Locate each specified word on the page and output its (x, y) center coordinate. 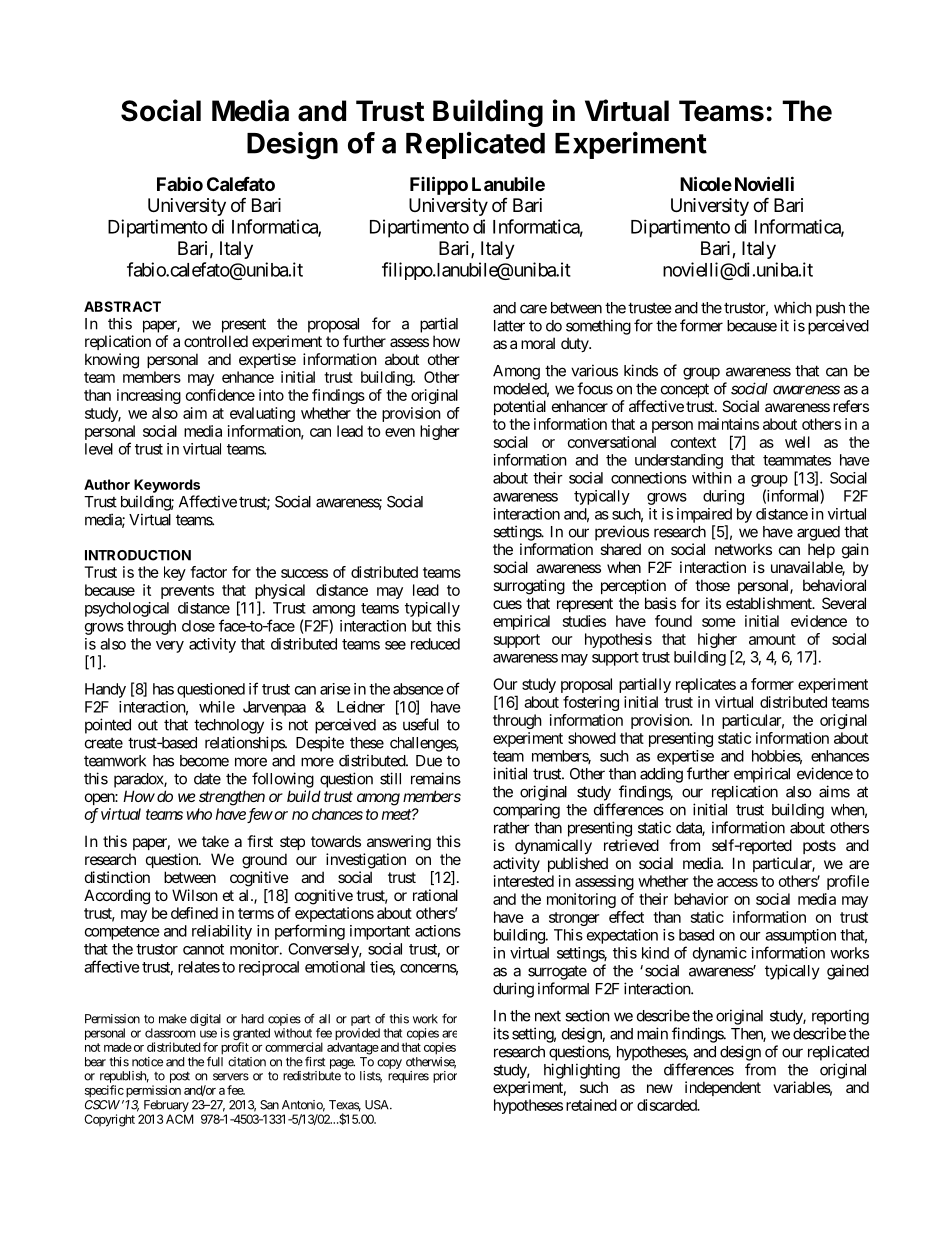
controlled (216, 341)
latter (509, 326)
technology (229, 726)
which (793, 307)
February (166, 1106)
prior (445, 1077)
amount (772, 639)
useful (421, 724)
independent (723, 1088)
